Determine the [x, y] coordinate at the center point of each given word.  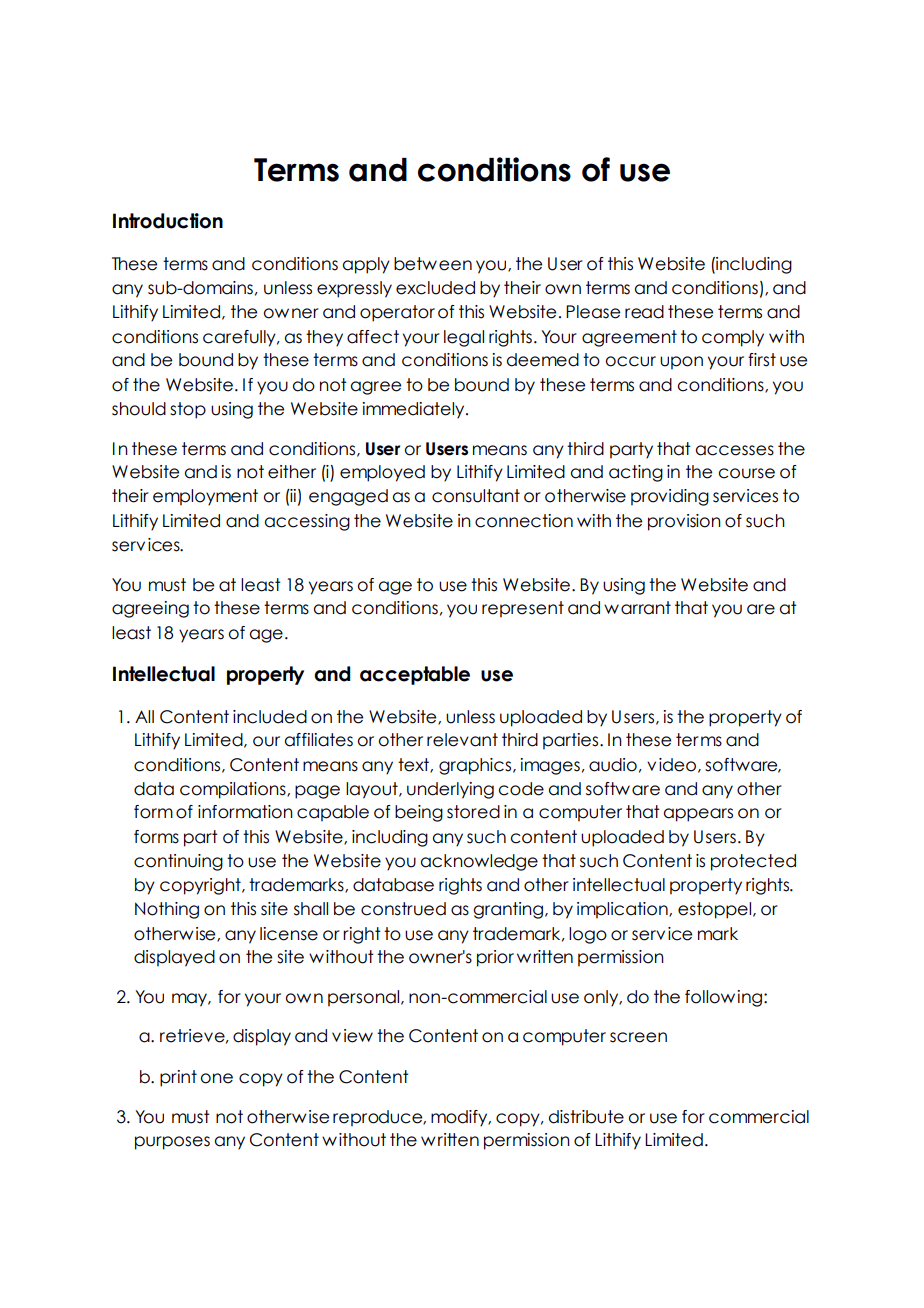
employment [205, 497]
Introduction [168, 221]
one [216, 1078]
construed [403, 909]
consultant [476, 496]
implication [623, 910]
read [644, 312]
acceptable [415, 675]
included [270, 717]
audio [613, 765]
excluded [435, 288]
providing [670, 497]
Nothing [167, 910]
